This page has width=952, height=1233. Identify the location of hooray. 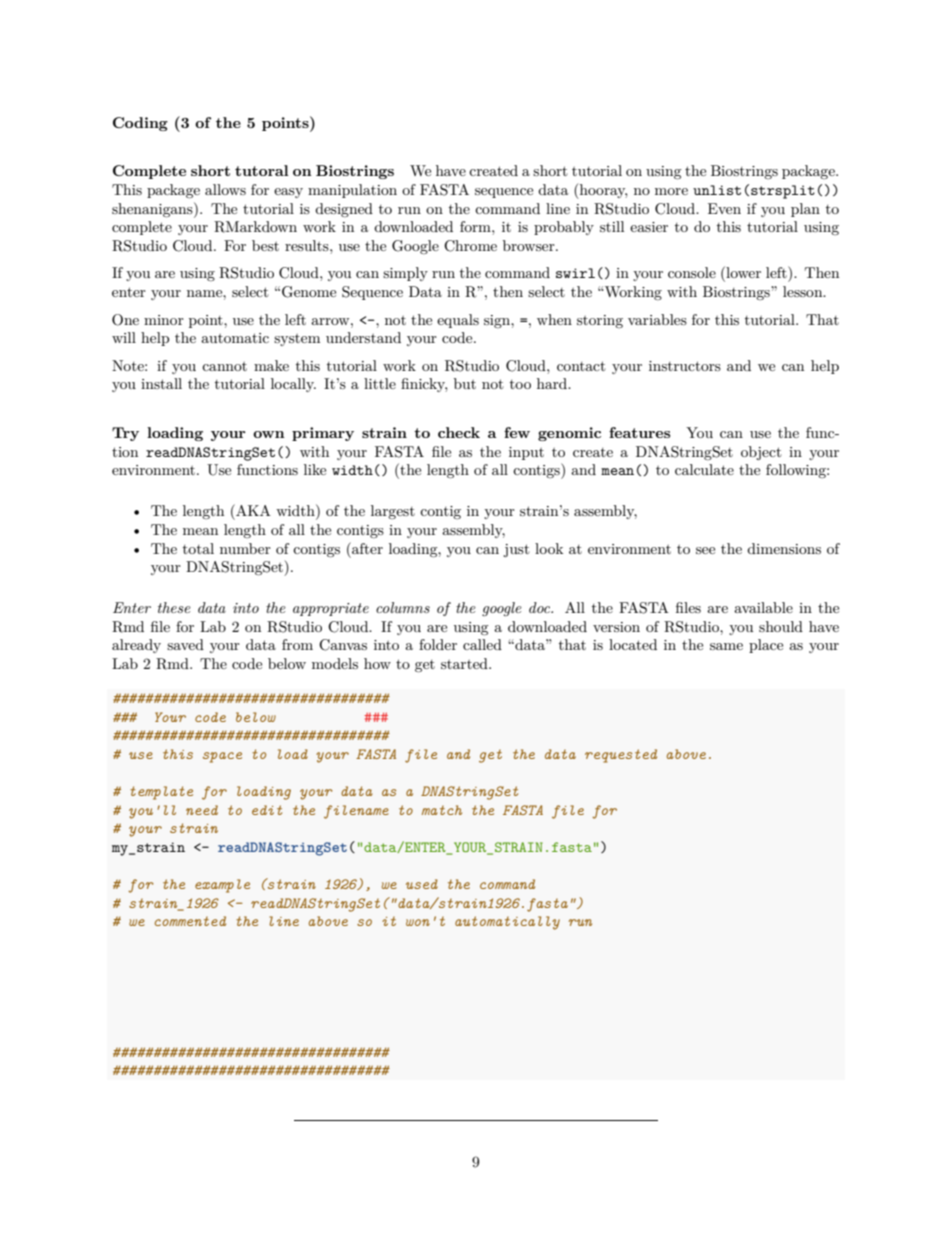
(602, 191).
